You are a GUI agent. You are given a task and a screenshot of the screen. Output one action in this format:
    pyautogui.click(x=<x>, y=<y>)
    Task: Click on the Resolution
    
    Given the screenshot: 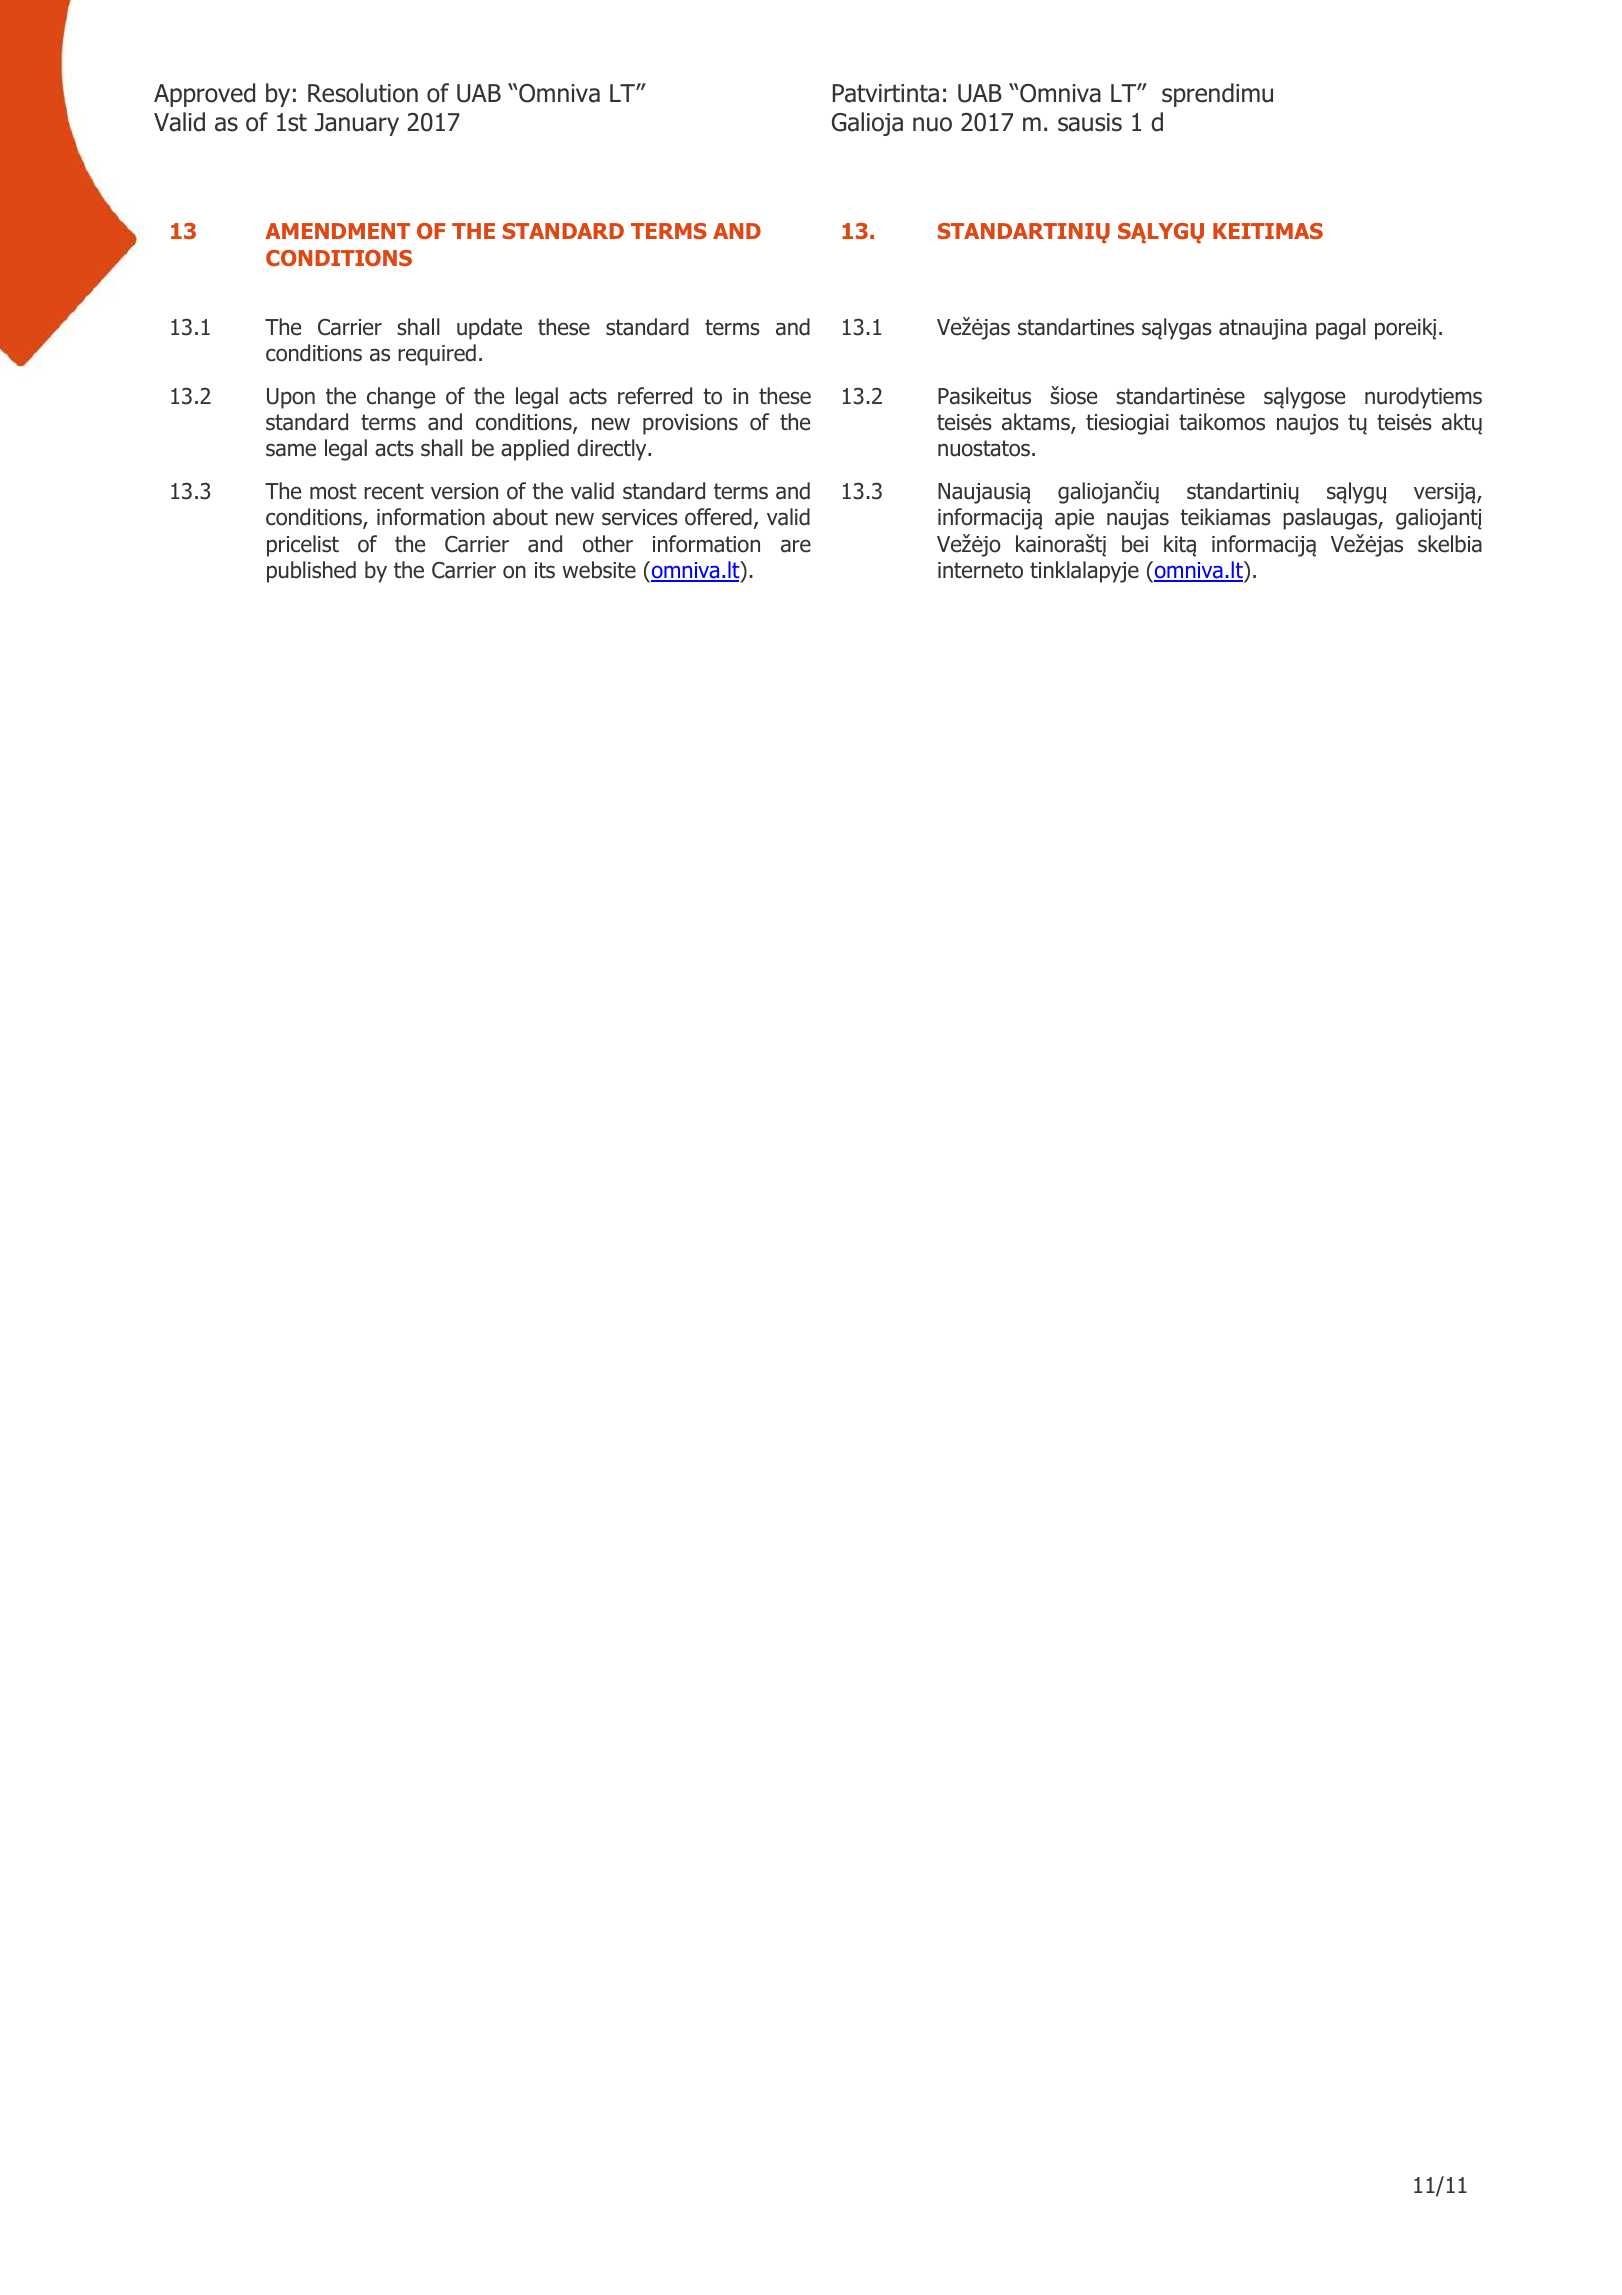 What is the action you would take?
    pyautogui.click(x=363, y=93)
